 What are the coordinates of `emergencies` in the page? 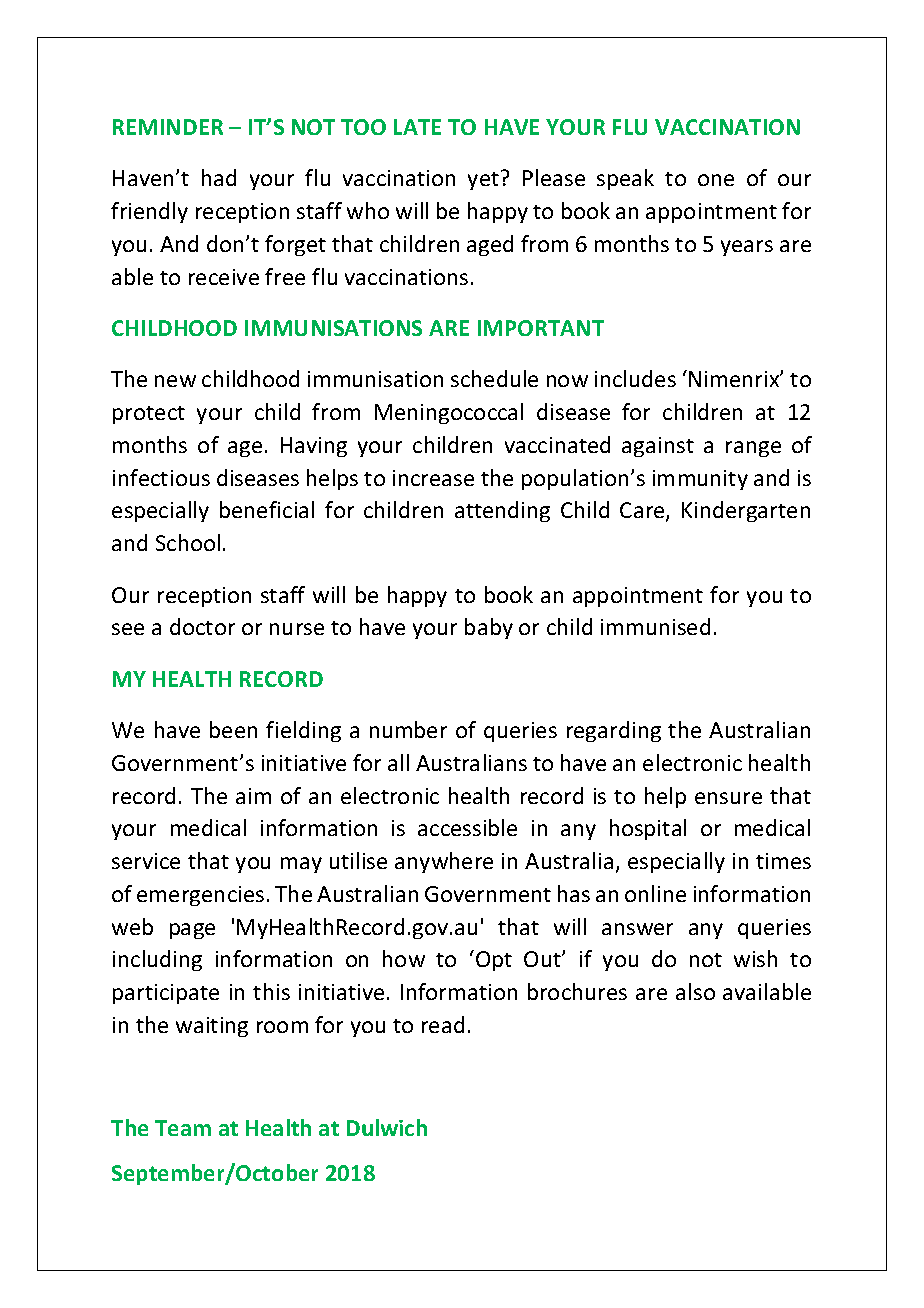 It's located at (200, 896).
